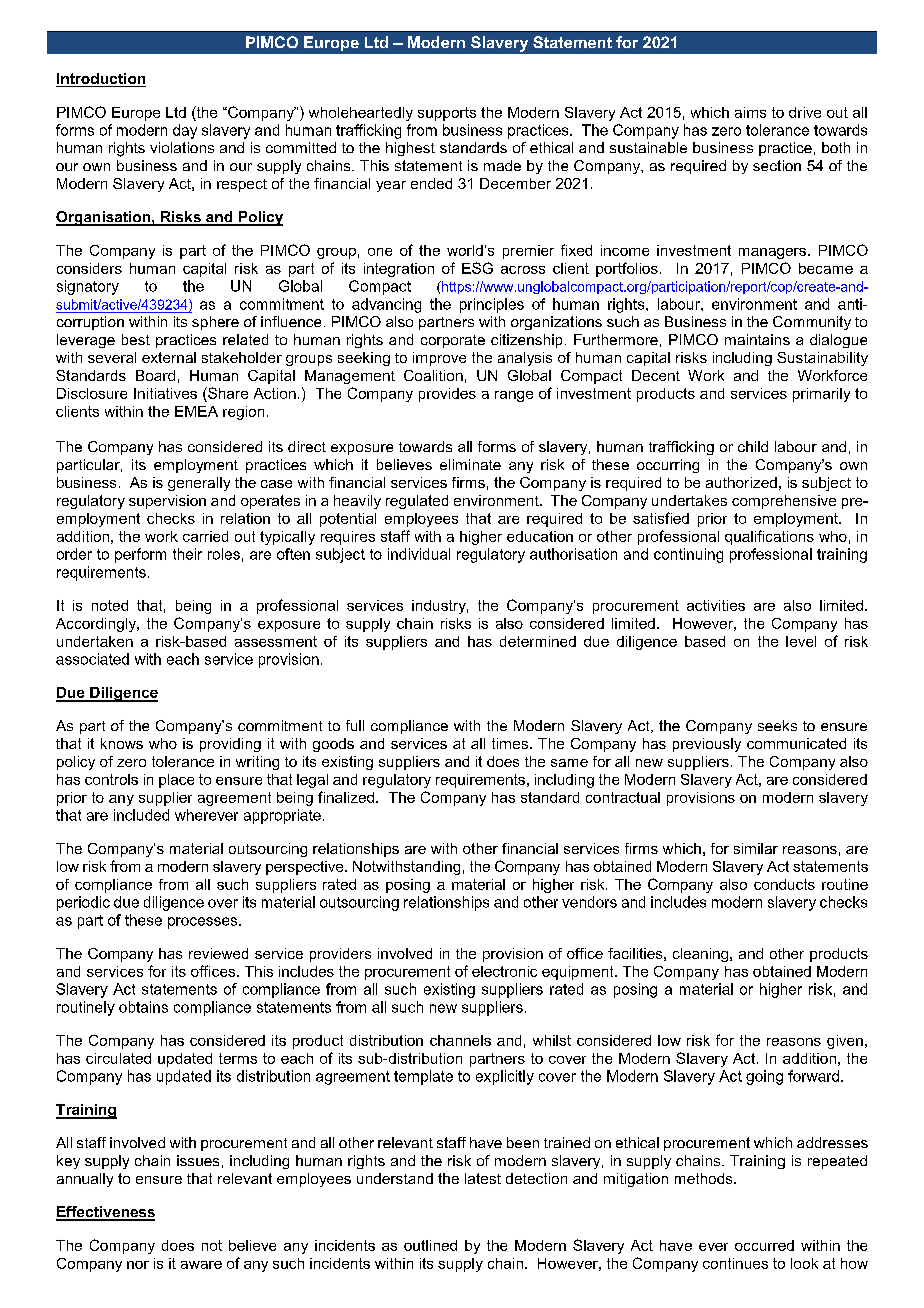 The width and height of the document is (924, 1308). What do you see at coordinates (138, 1265) in the document?
I see `nor` at bounding box center [138, 1265].
